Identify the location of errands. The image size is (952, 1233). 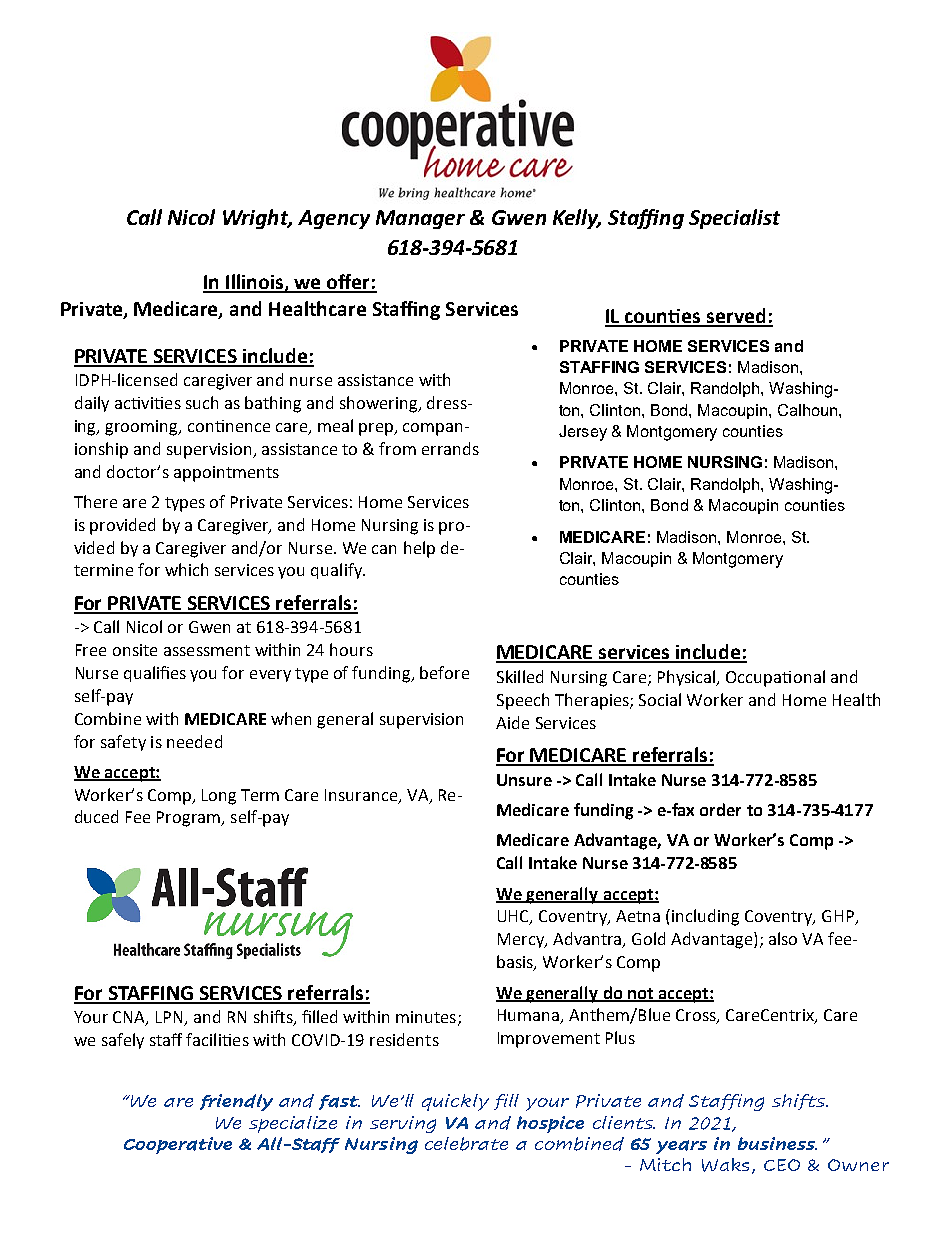
(450, 448).
